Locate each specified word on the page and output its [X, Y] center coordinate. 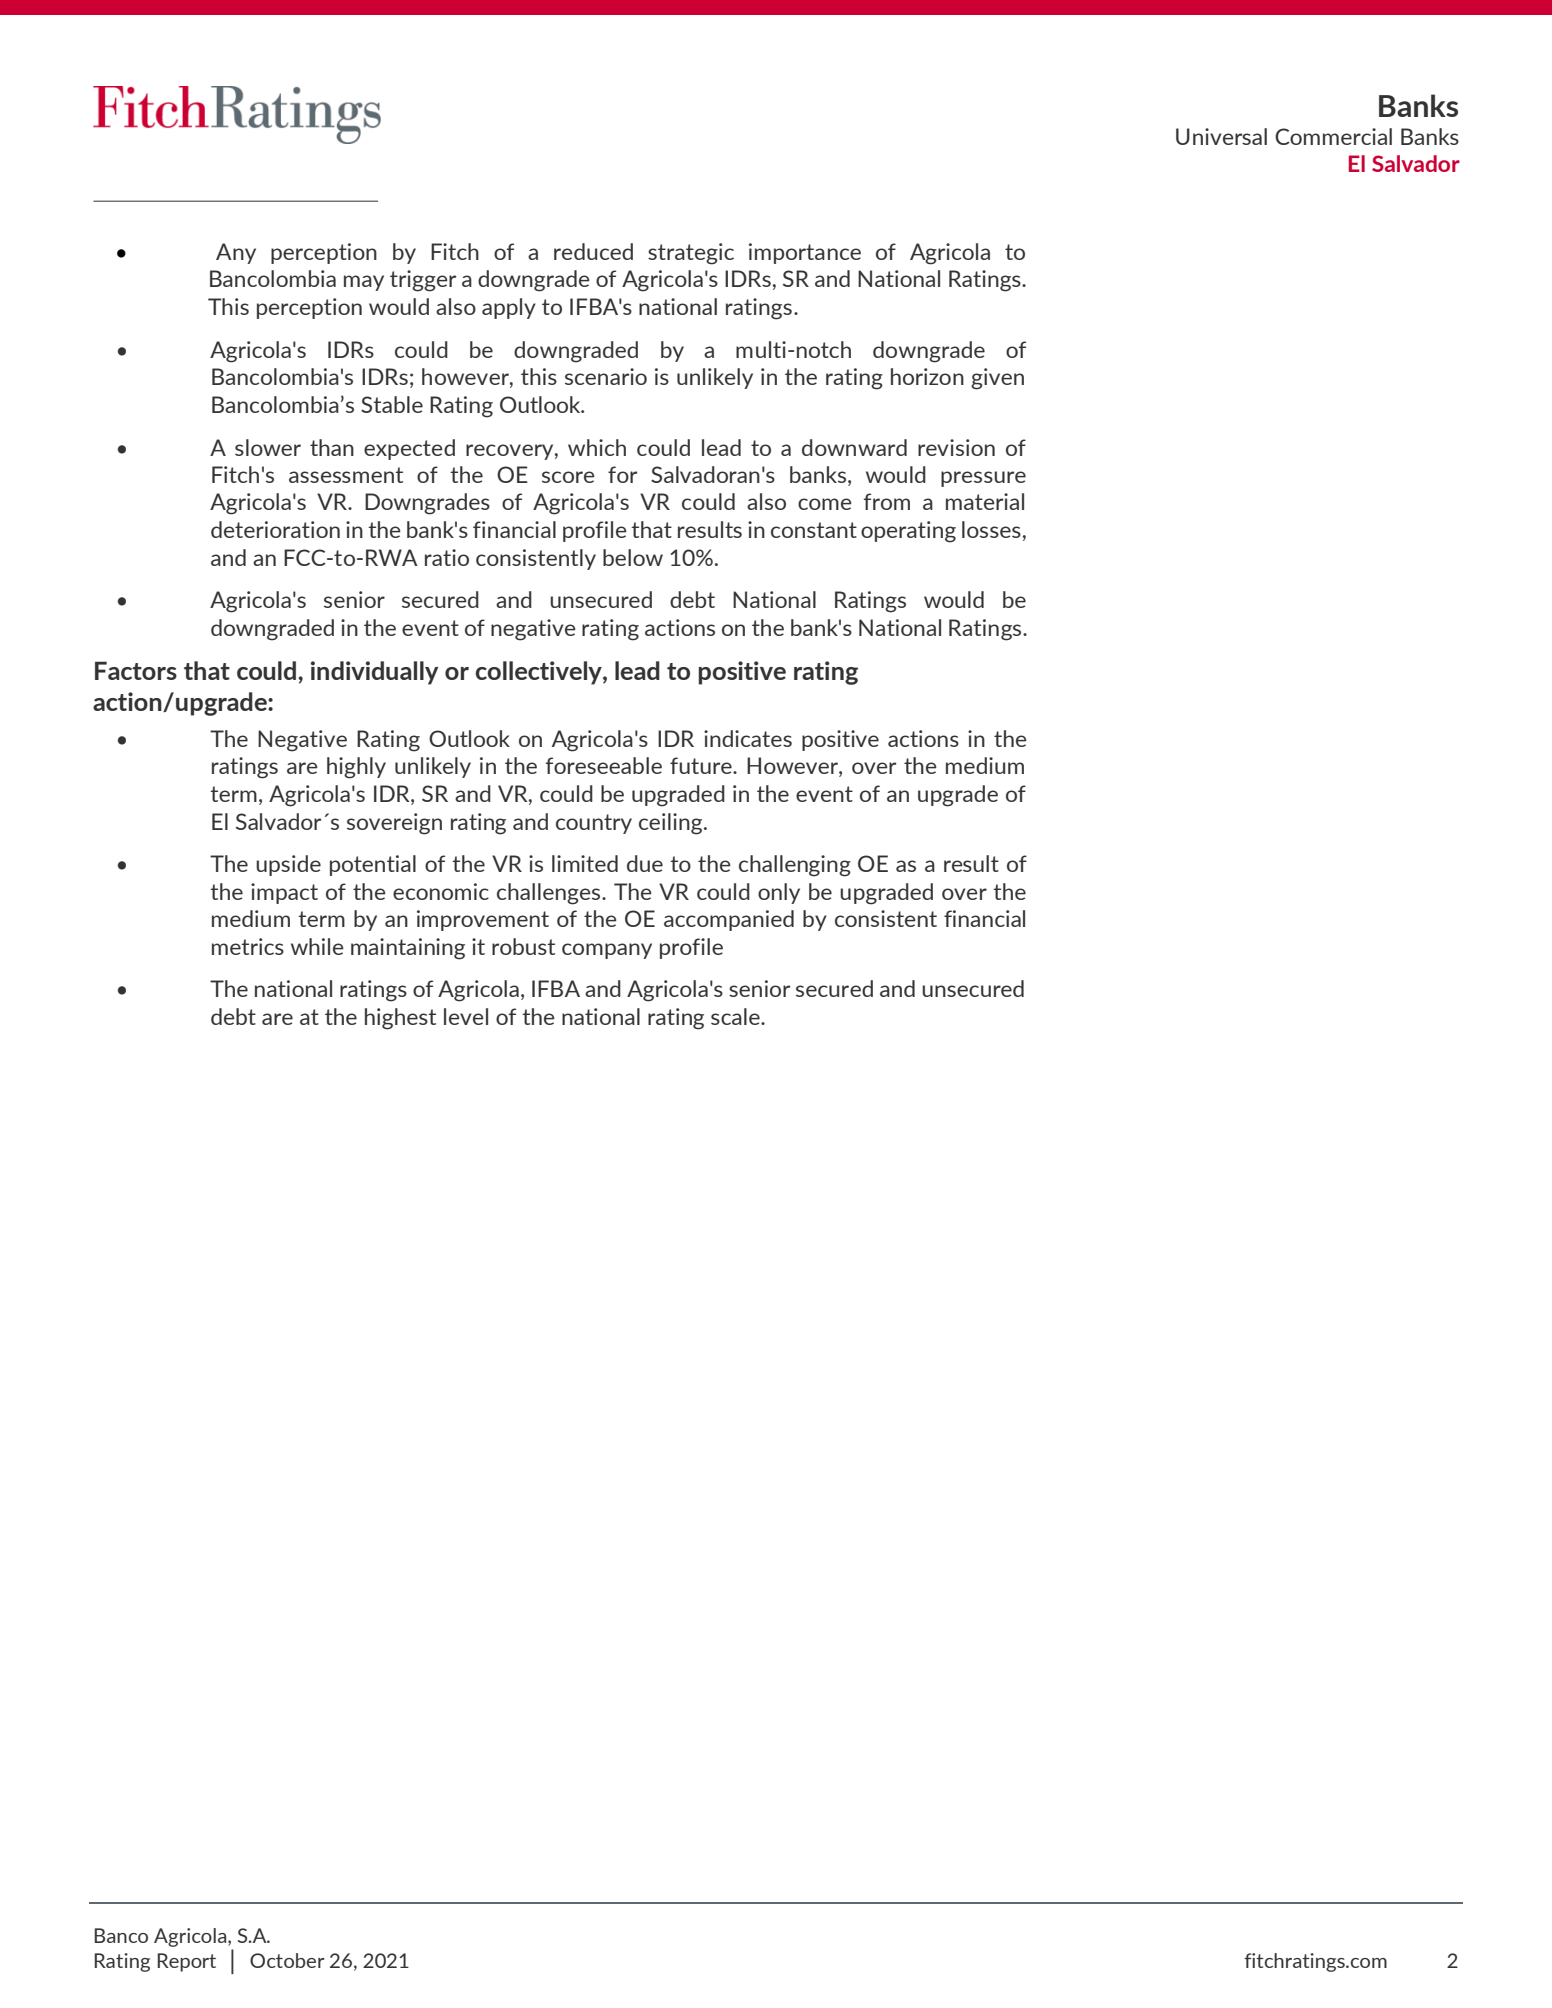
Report [186, 1962]
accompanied [729, 920]
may [364, 283]
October [287, 1960]
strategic [691, 254]
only [779, 893]
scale [736, 1016]
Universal [1221, 136]
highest [400, 1019]
